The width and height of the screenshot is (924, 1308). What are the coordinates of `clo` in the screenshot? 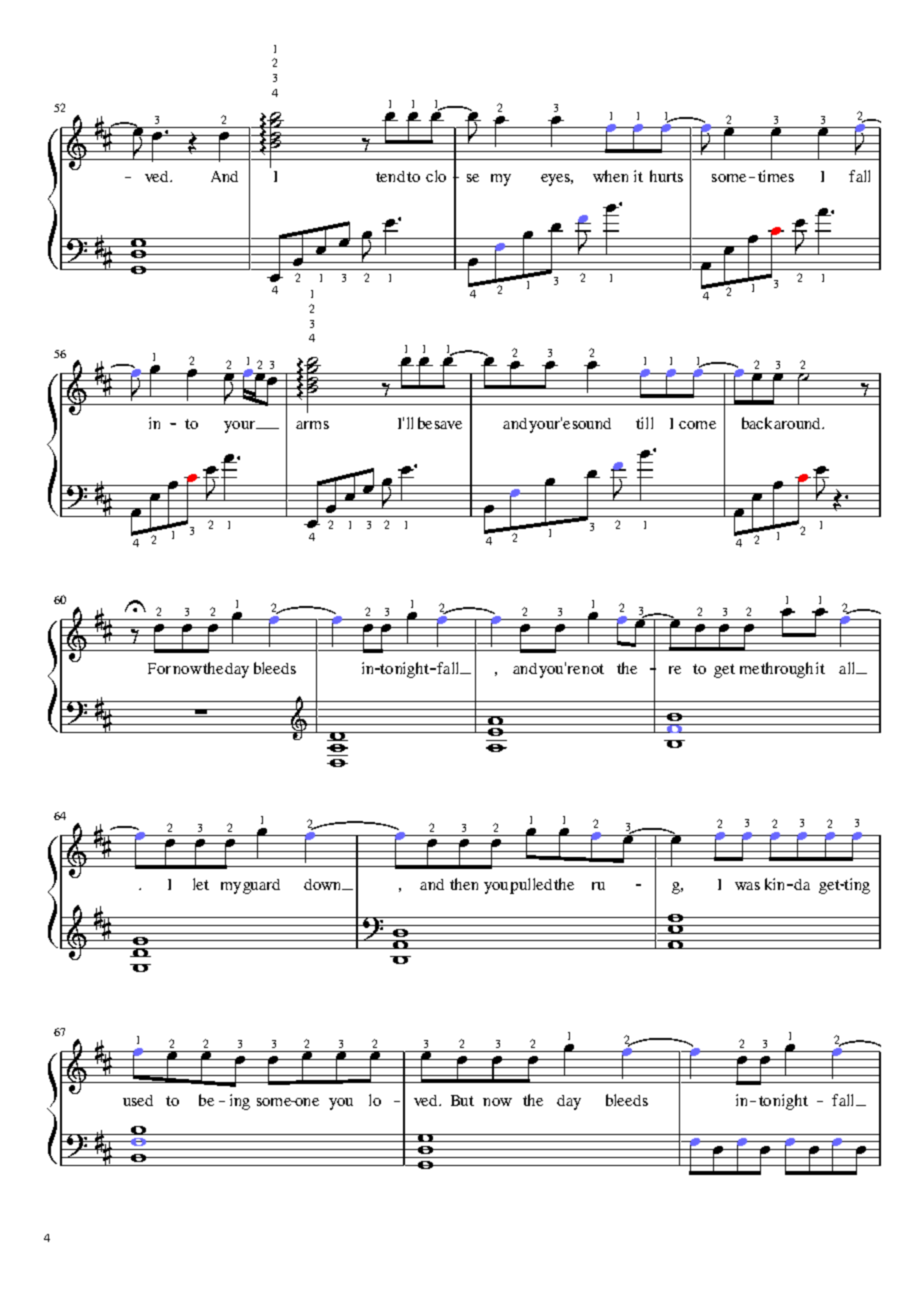 It's located at (436, 176).
